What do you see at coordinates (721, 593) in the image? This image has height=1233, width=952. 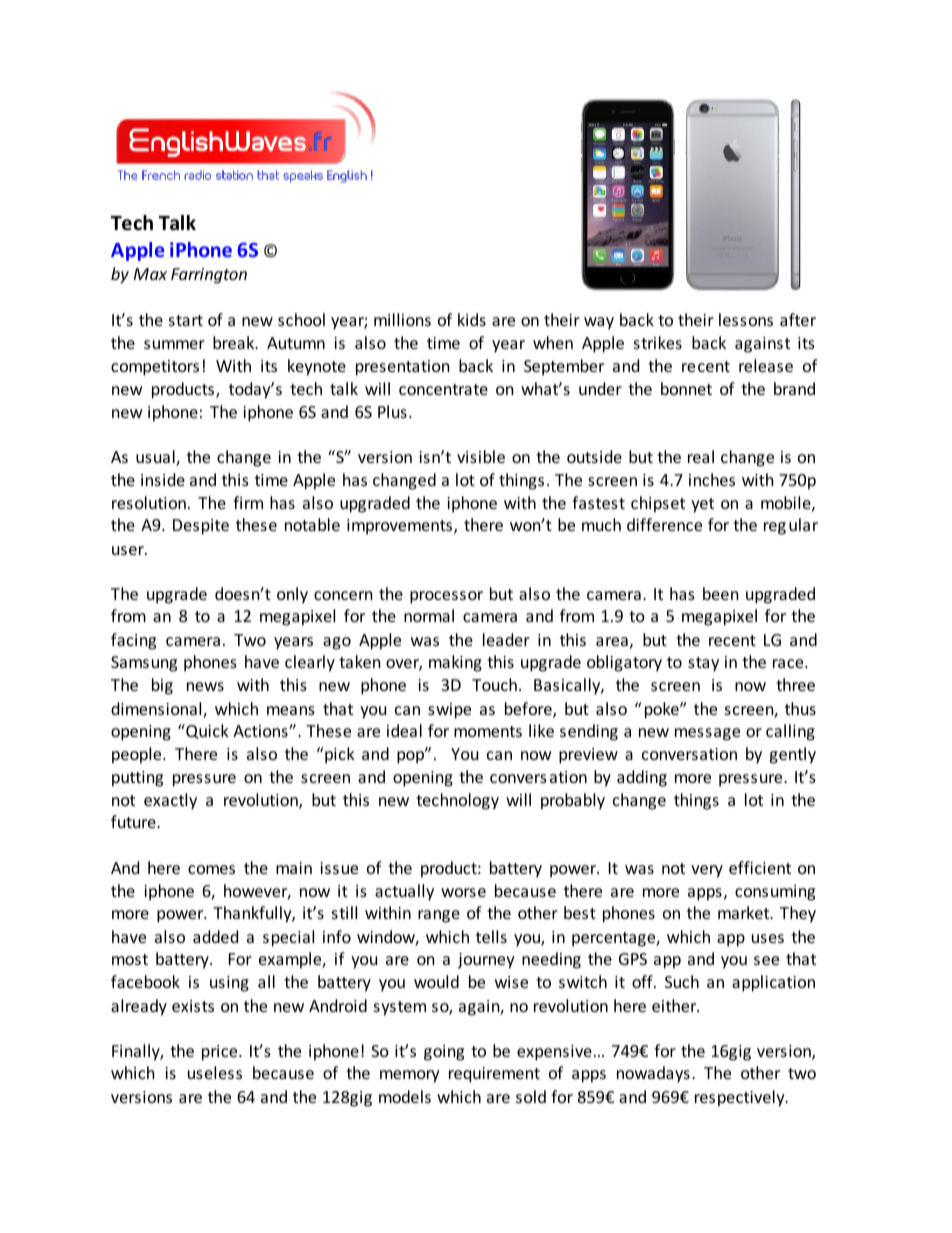 I see `been` at bounding box center [721, 593].
